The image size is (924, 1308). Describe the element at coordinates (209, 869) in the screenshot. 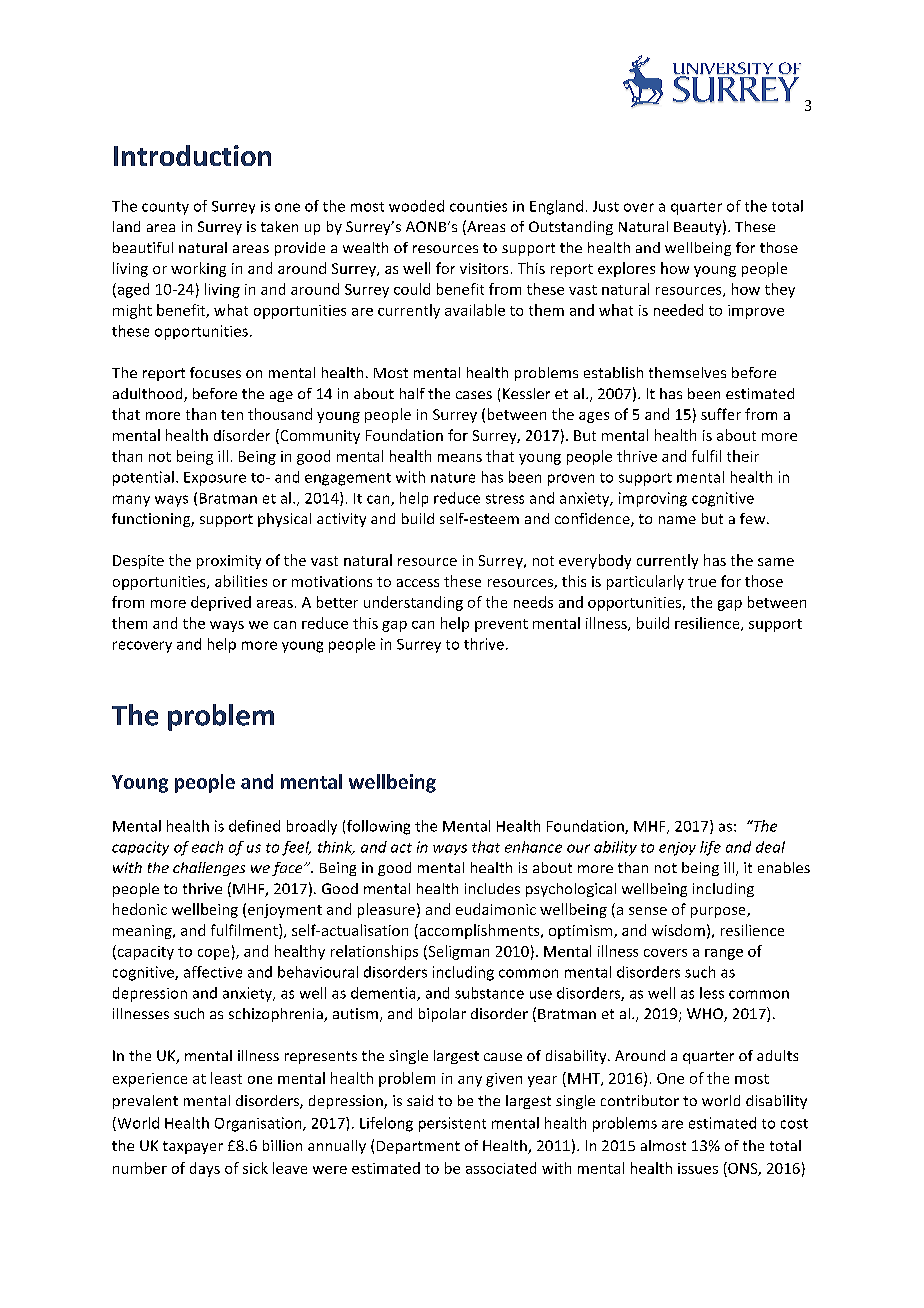

I see `challenges` at that location.
